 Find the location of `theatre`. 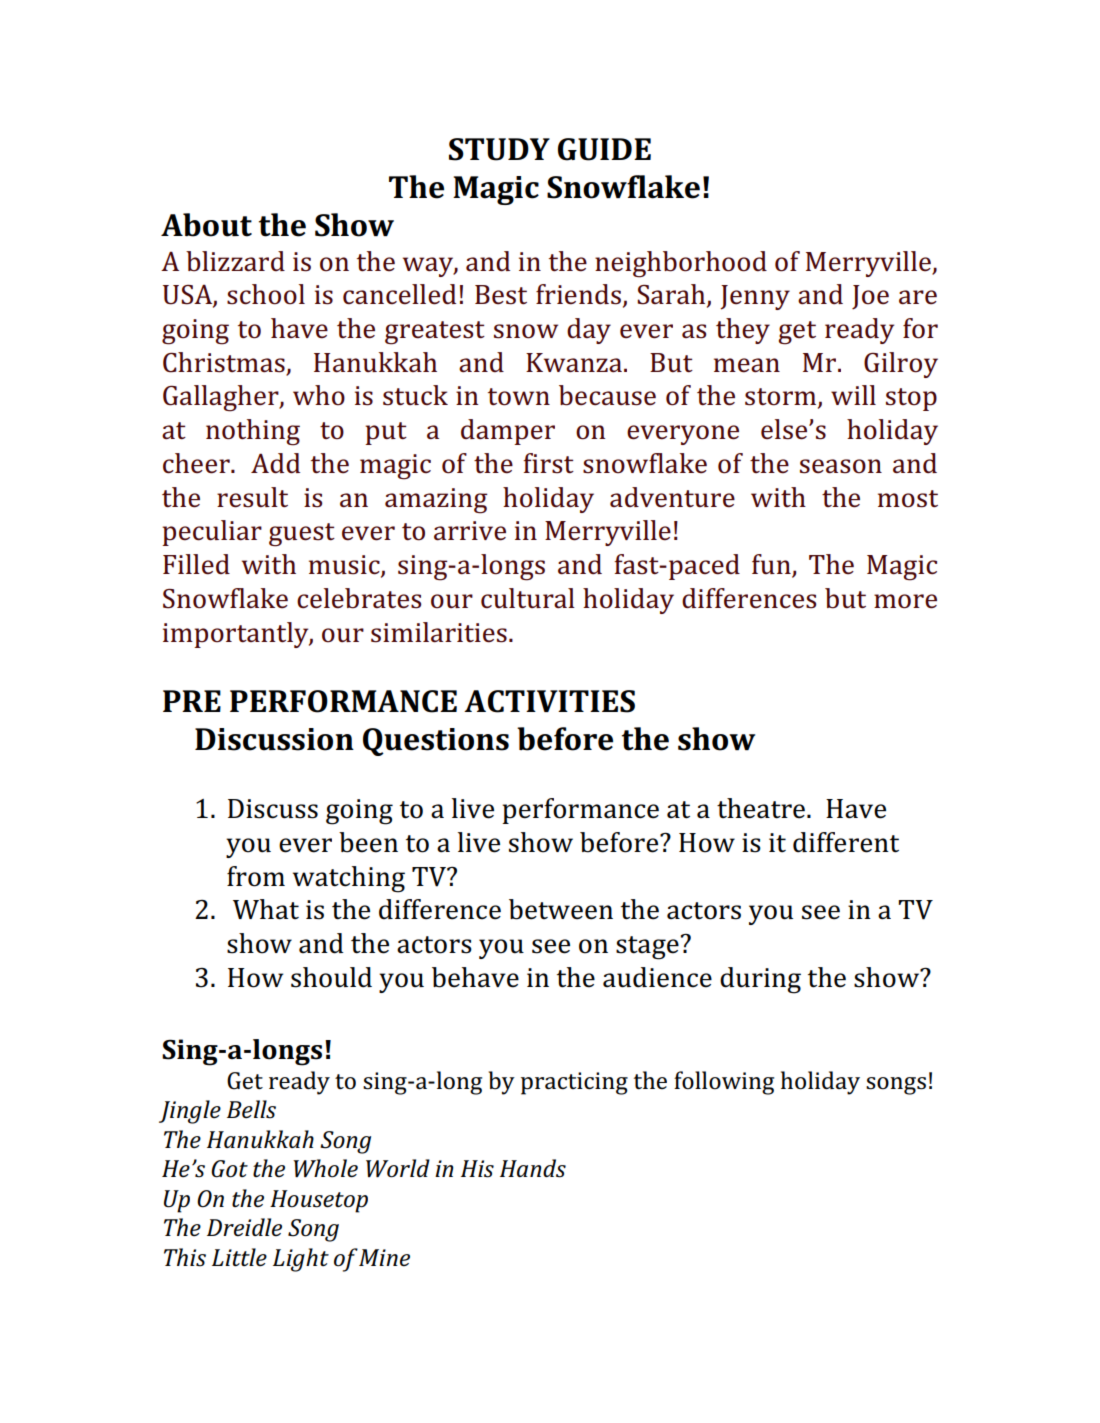

theatre is located at coordinates (761, 808).
